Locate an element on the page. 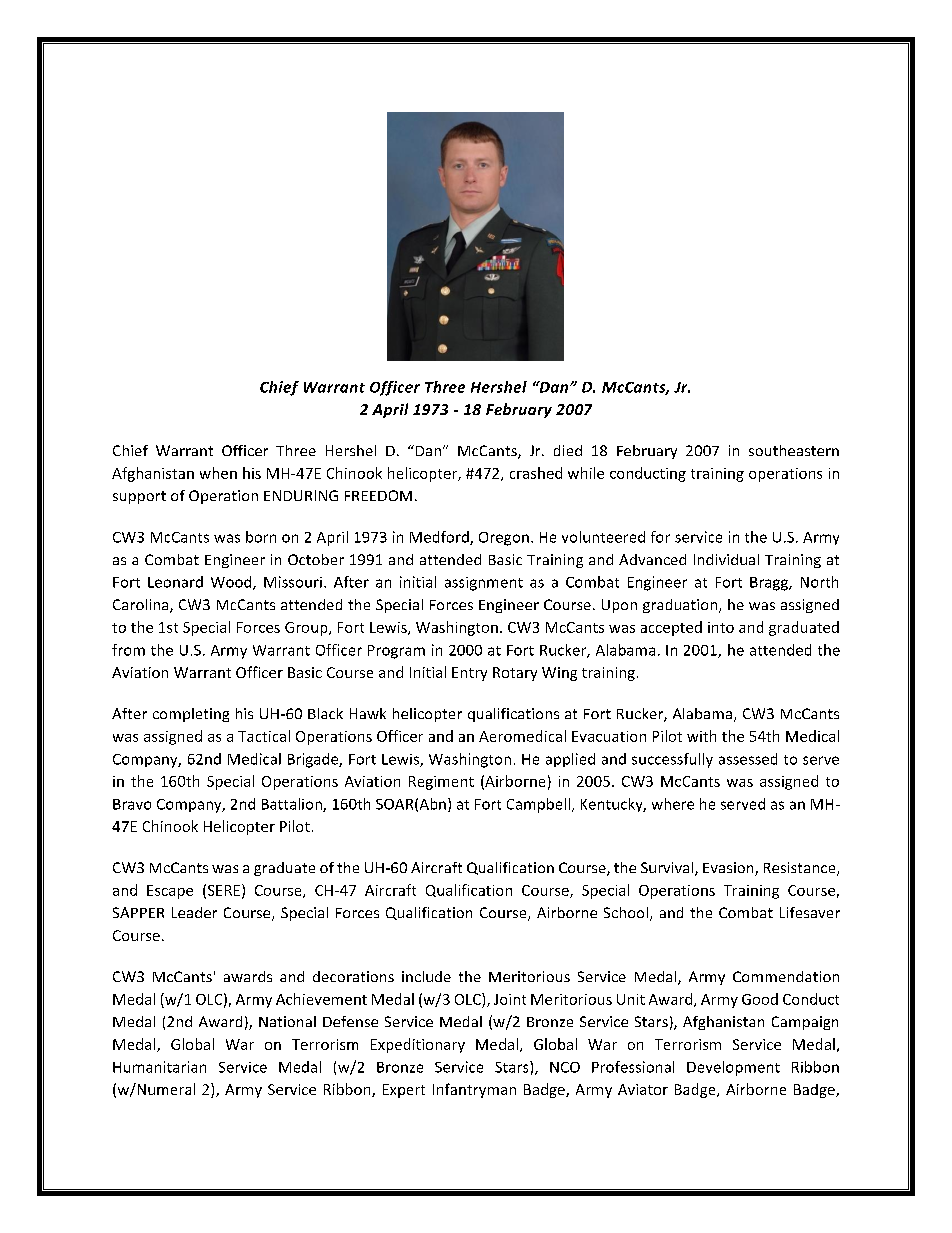  Regiment is located at coordinates (441, 783).
